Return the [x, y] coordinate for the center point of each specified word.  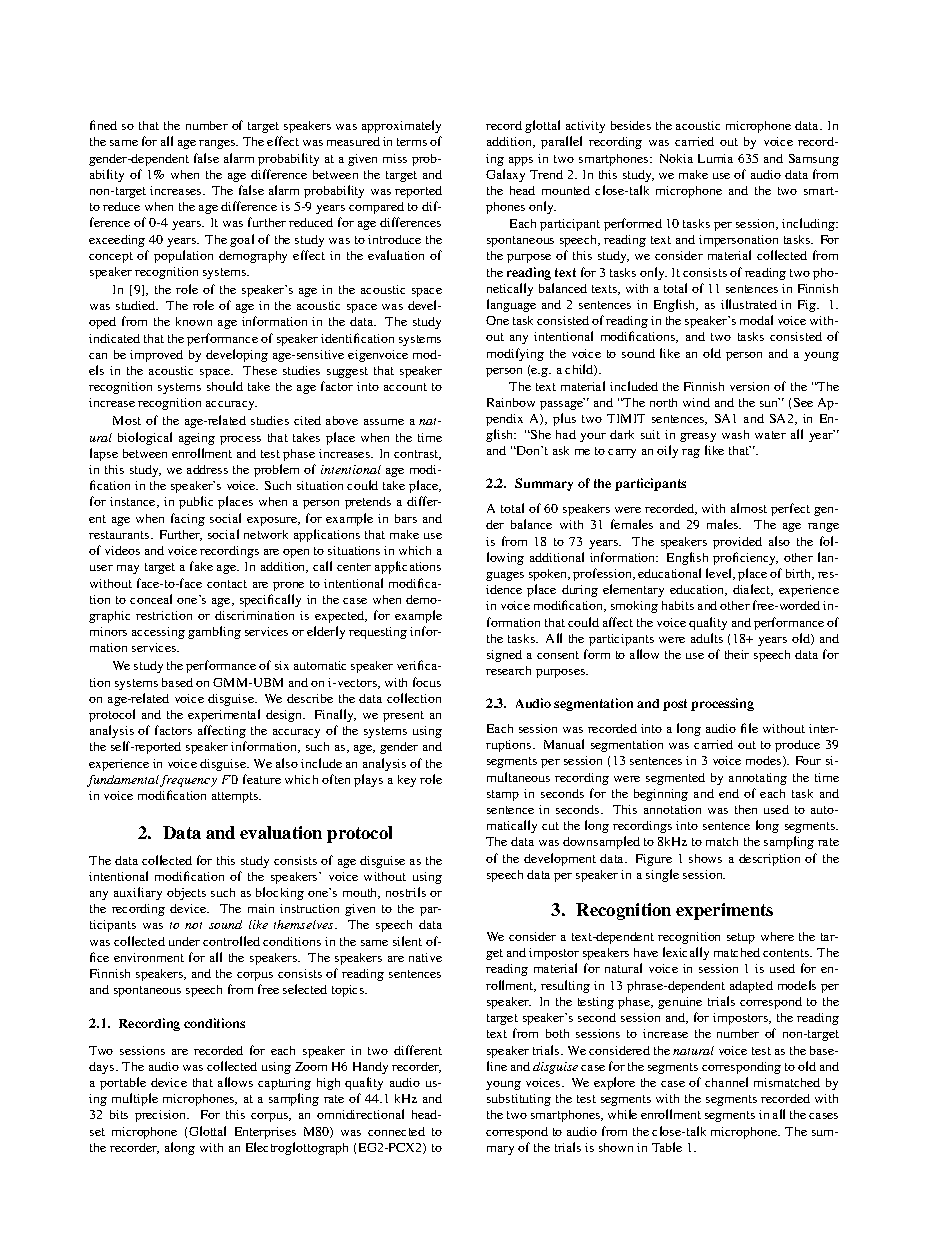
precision [162, 1116]
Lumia [715, 158]
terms [412, 142]
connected [396, 1131]
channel [726, 1082]
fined [103, 125]
